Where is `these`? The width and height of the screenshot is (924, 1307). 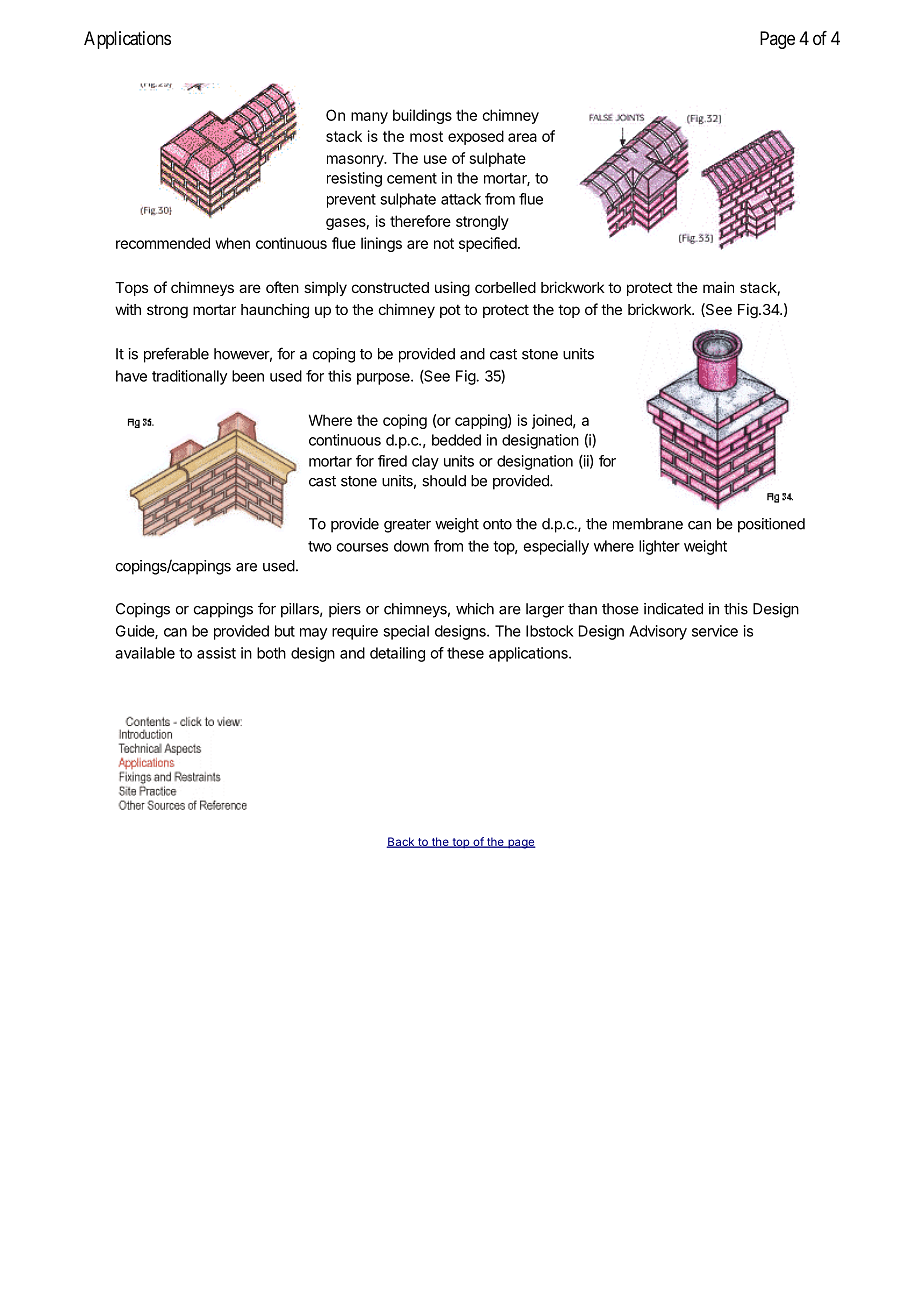
these is located at coordinates (465, 653).
